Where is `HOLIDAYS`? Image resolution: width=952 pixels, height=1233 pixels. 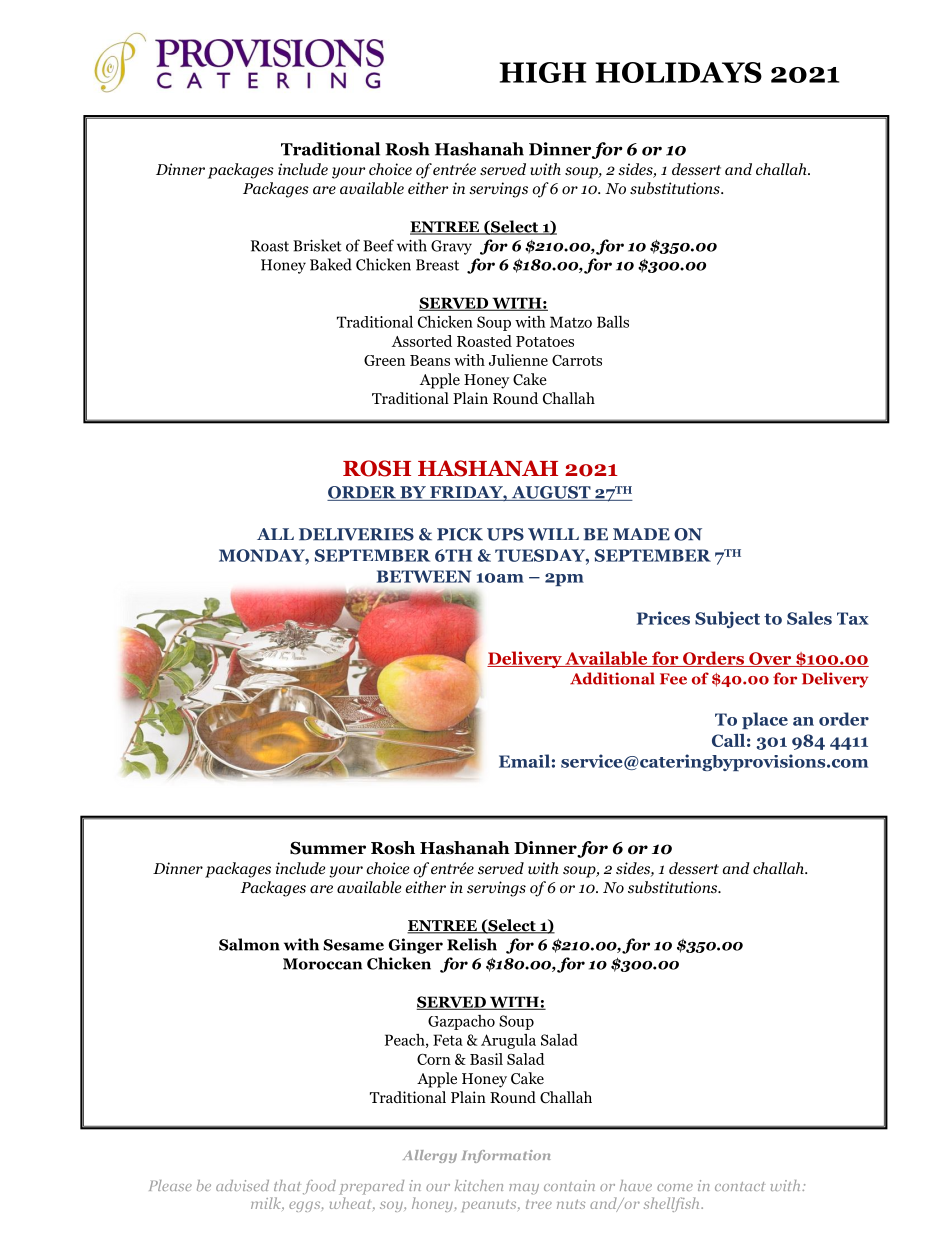
HOLIDAYS is located at coordinates (678, 72).
